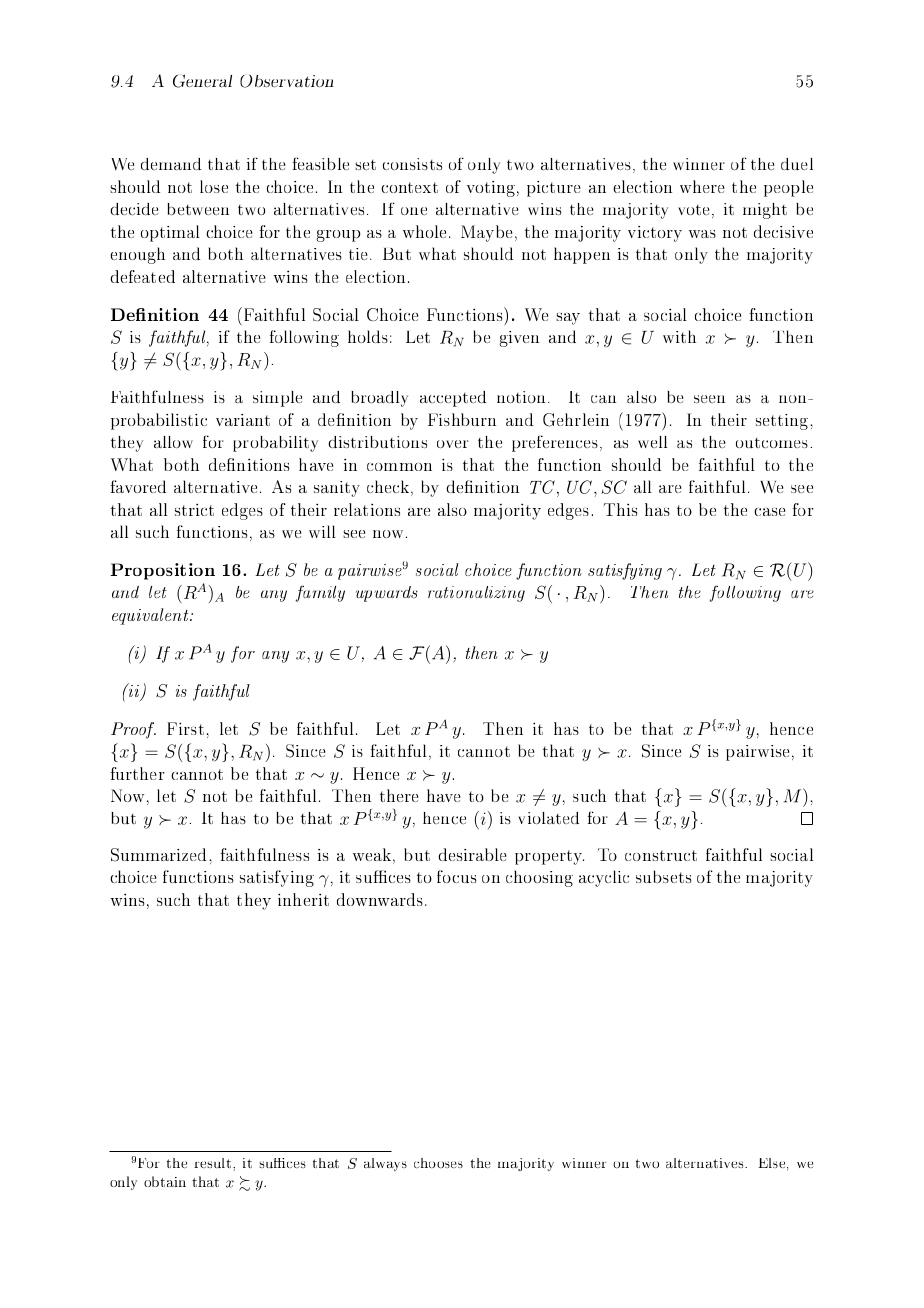  What do you see at coordinates (438, 1163) in the document?
I see `chooses` at bounding box center [438, 1163].
